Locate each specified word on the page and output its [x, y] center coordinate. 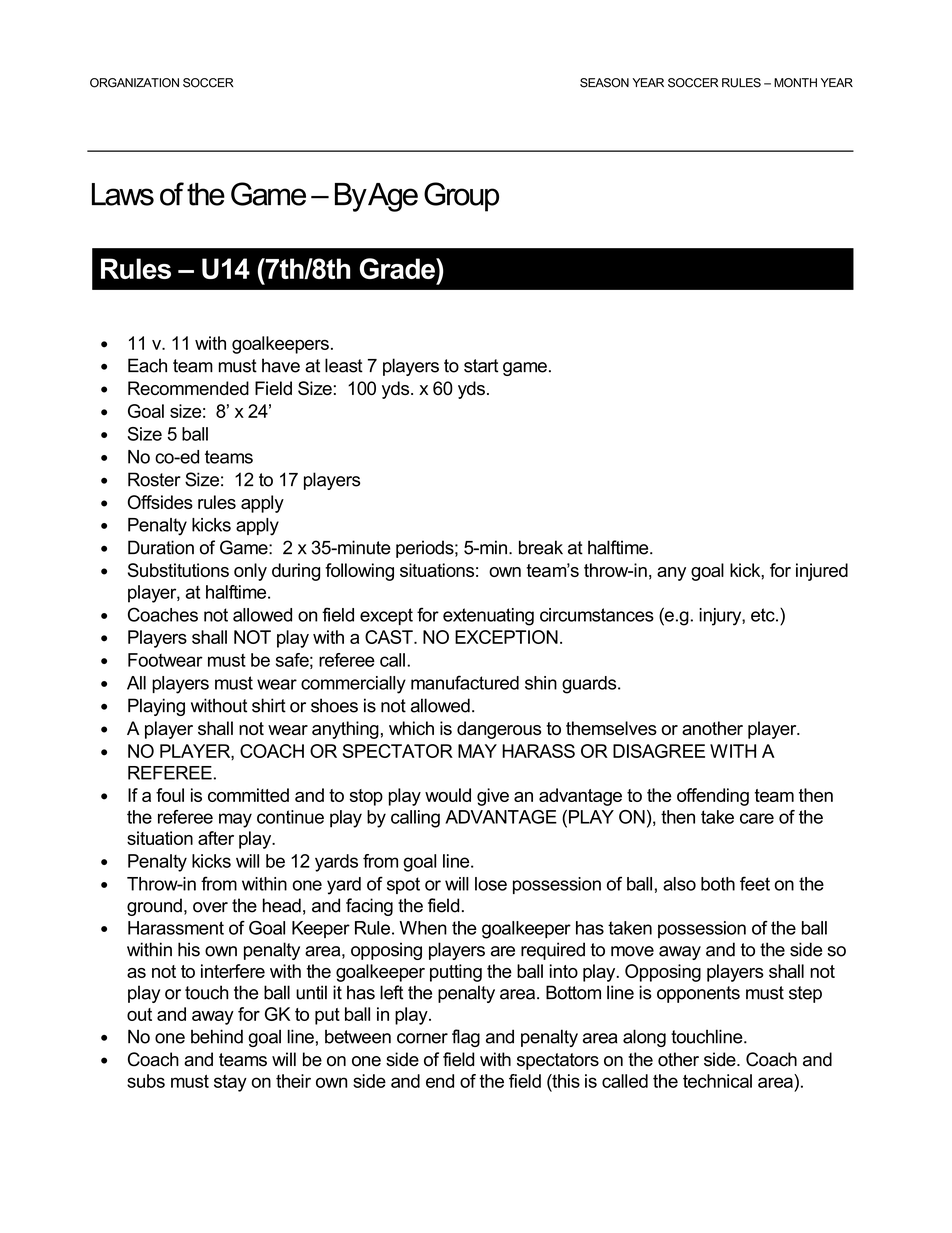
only [250, 572]
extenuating [488, 617]
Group [461, 197]
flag [466, 1038]
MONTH [795, 83]
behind [217, 1036]
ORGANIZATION [134, 83]
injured [822, 572]
